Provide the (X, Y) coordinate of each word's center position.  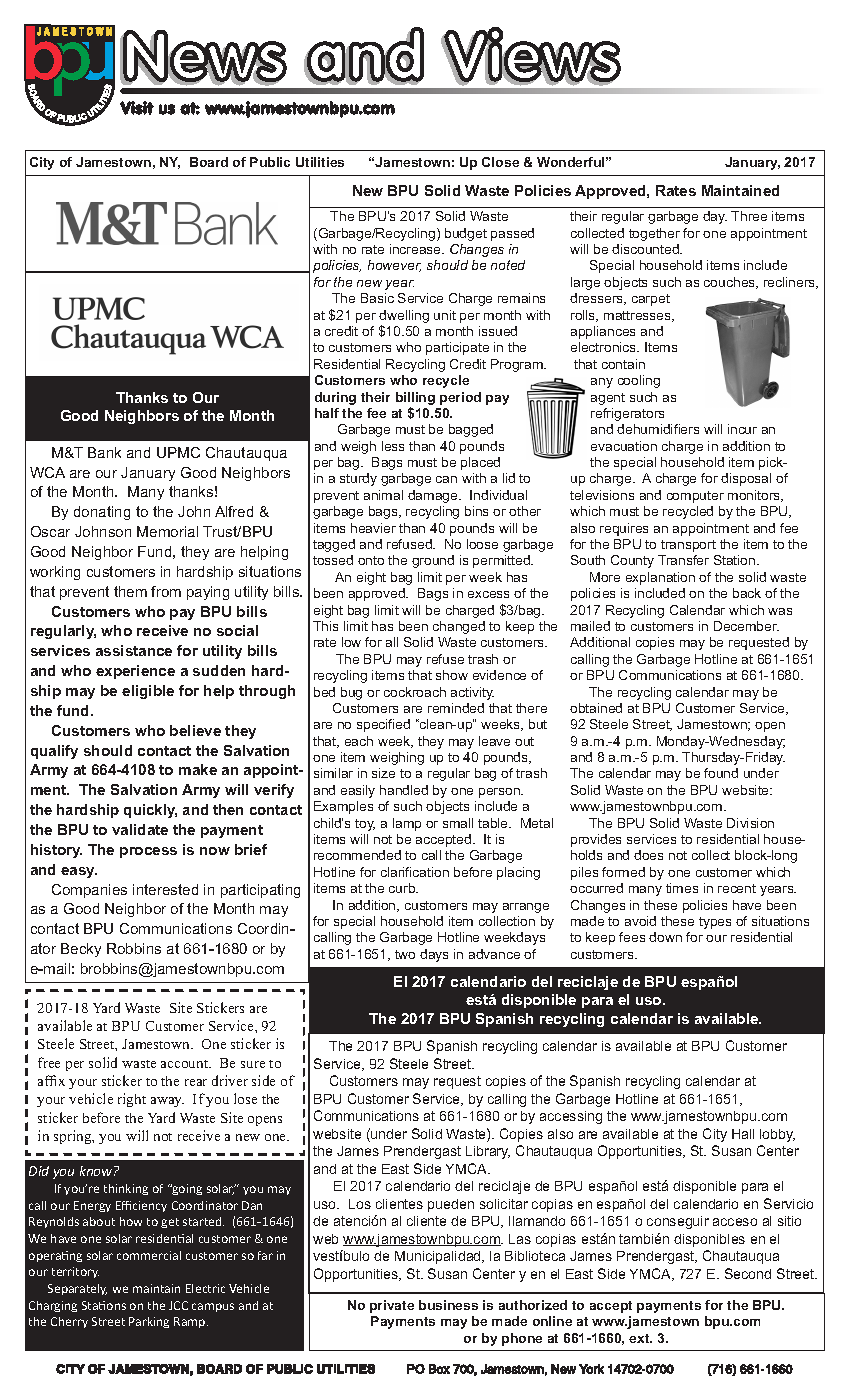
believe (195, 730)
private (392, 1306)
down (665, 937)
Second (748, 1273)
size (383, 773)
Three (749, 216)
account (186, 1064)
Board (209, 162)
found (721, 773)
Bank (104, 452)
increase (416, 249)
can (446, 479)
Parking (149, 1322)
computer (695, 497)
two (405, 954)
